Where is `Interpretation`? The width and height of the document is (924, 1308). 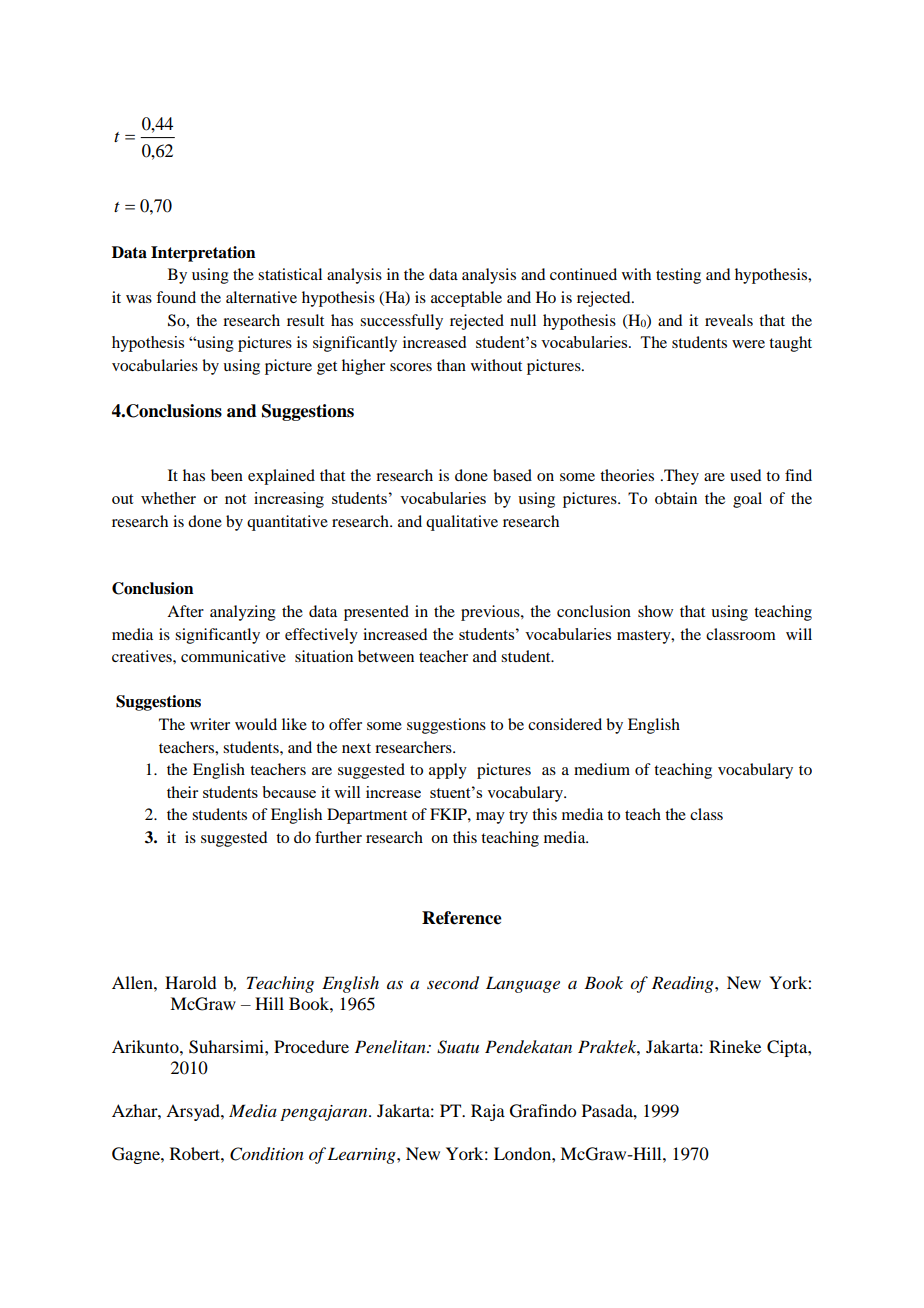 Interpretation is located at coordinates (203, 254).
